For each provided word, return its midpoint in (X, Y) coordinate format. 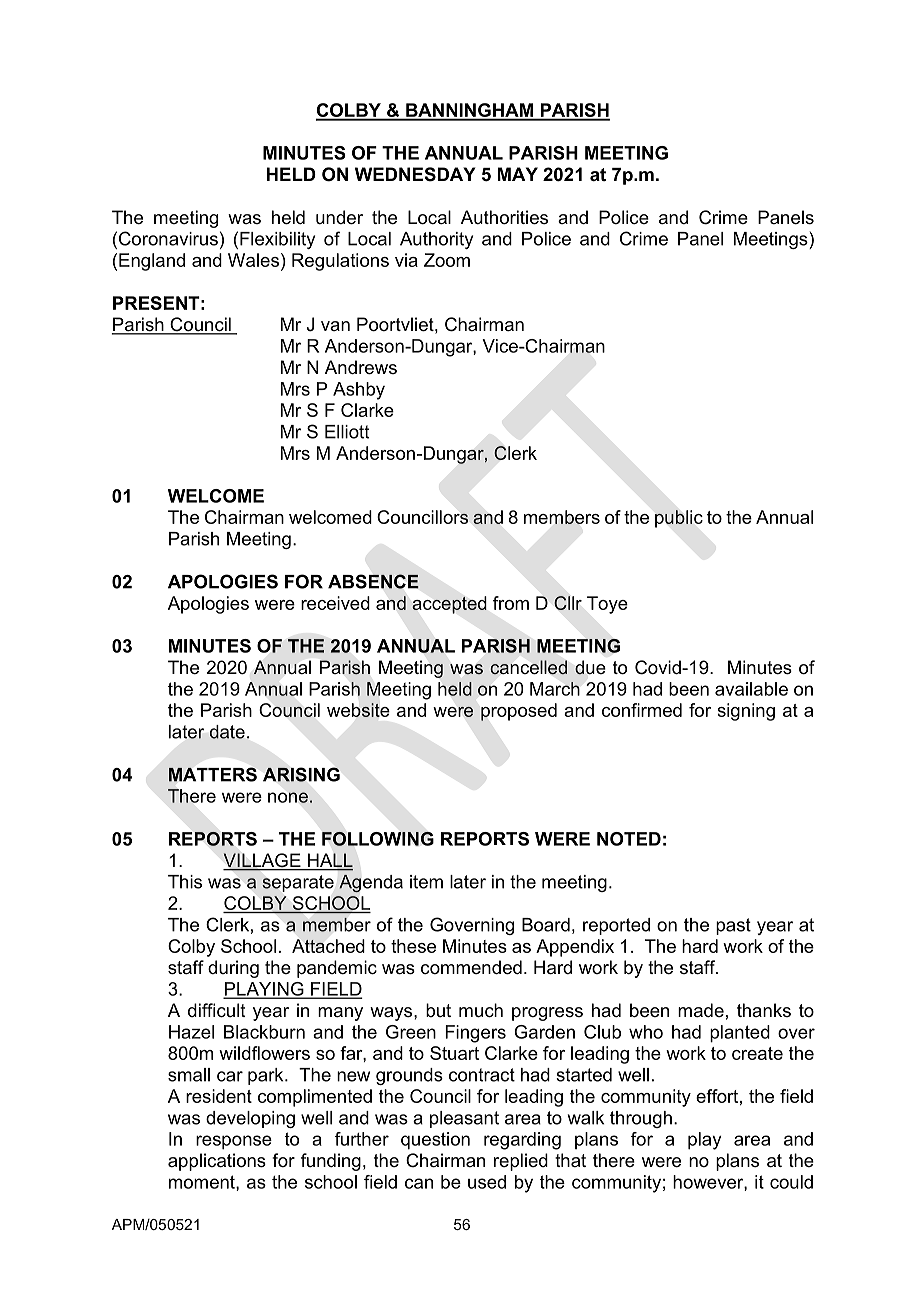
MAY (518, 174)
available (751, 689)
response (234, 1142)
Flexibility (277, 240)
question (435, 1141)
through (641, 1119)
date (227, 732)
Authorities (504, 217)
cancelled (528, 667)
